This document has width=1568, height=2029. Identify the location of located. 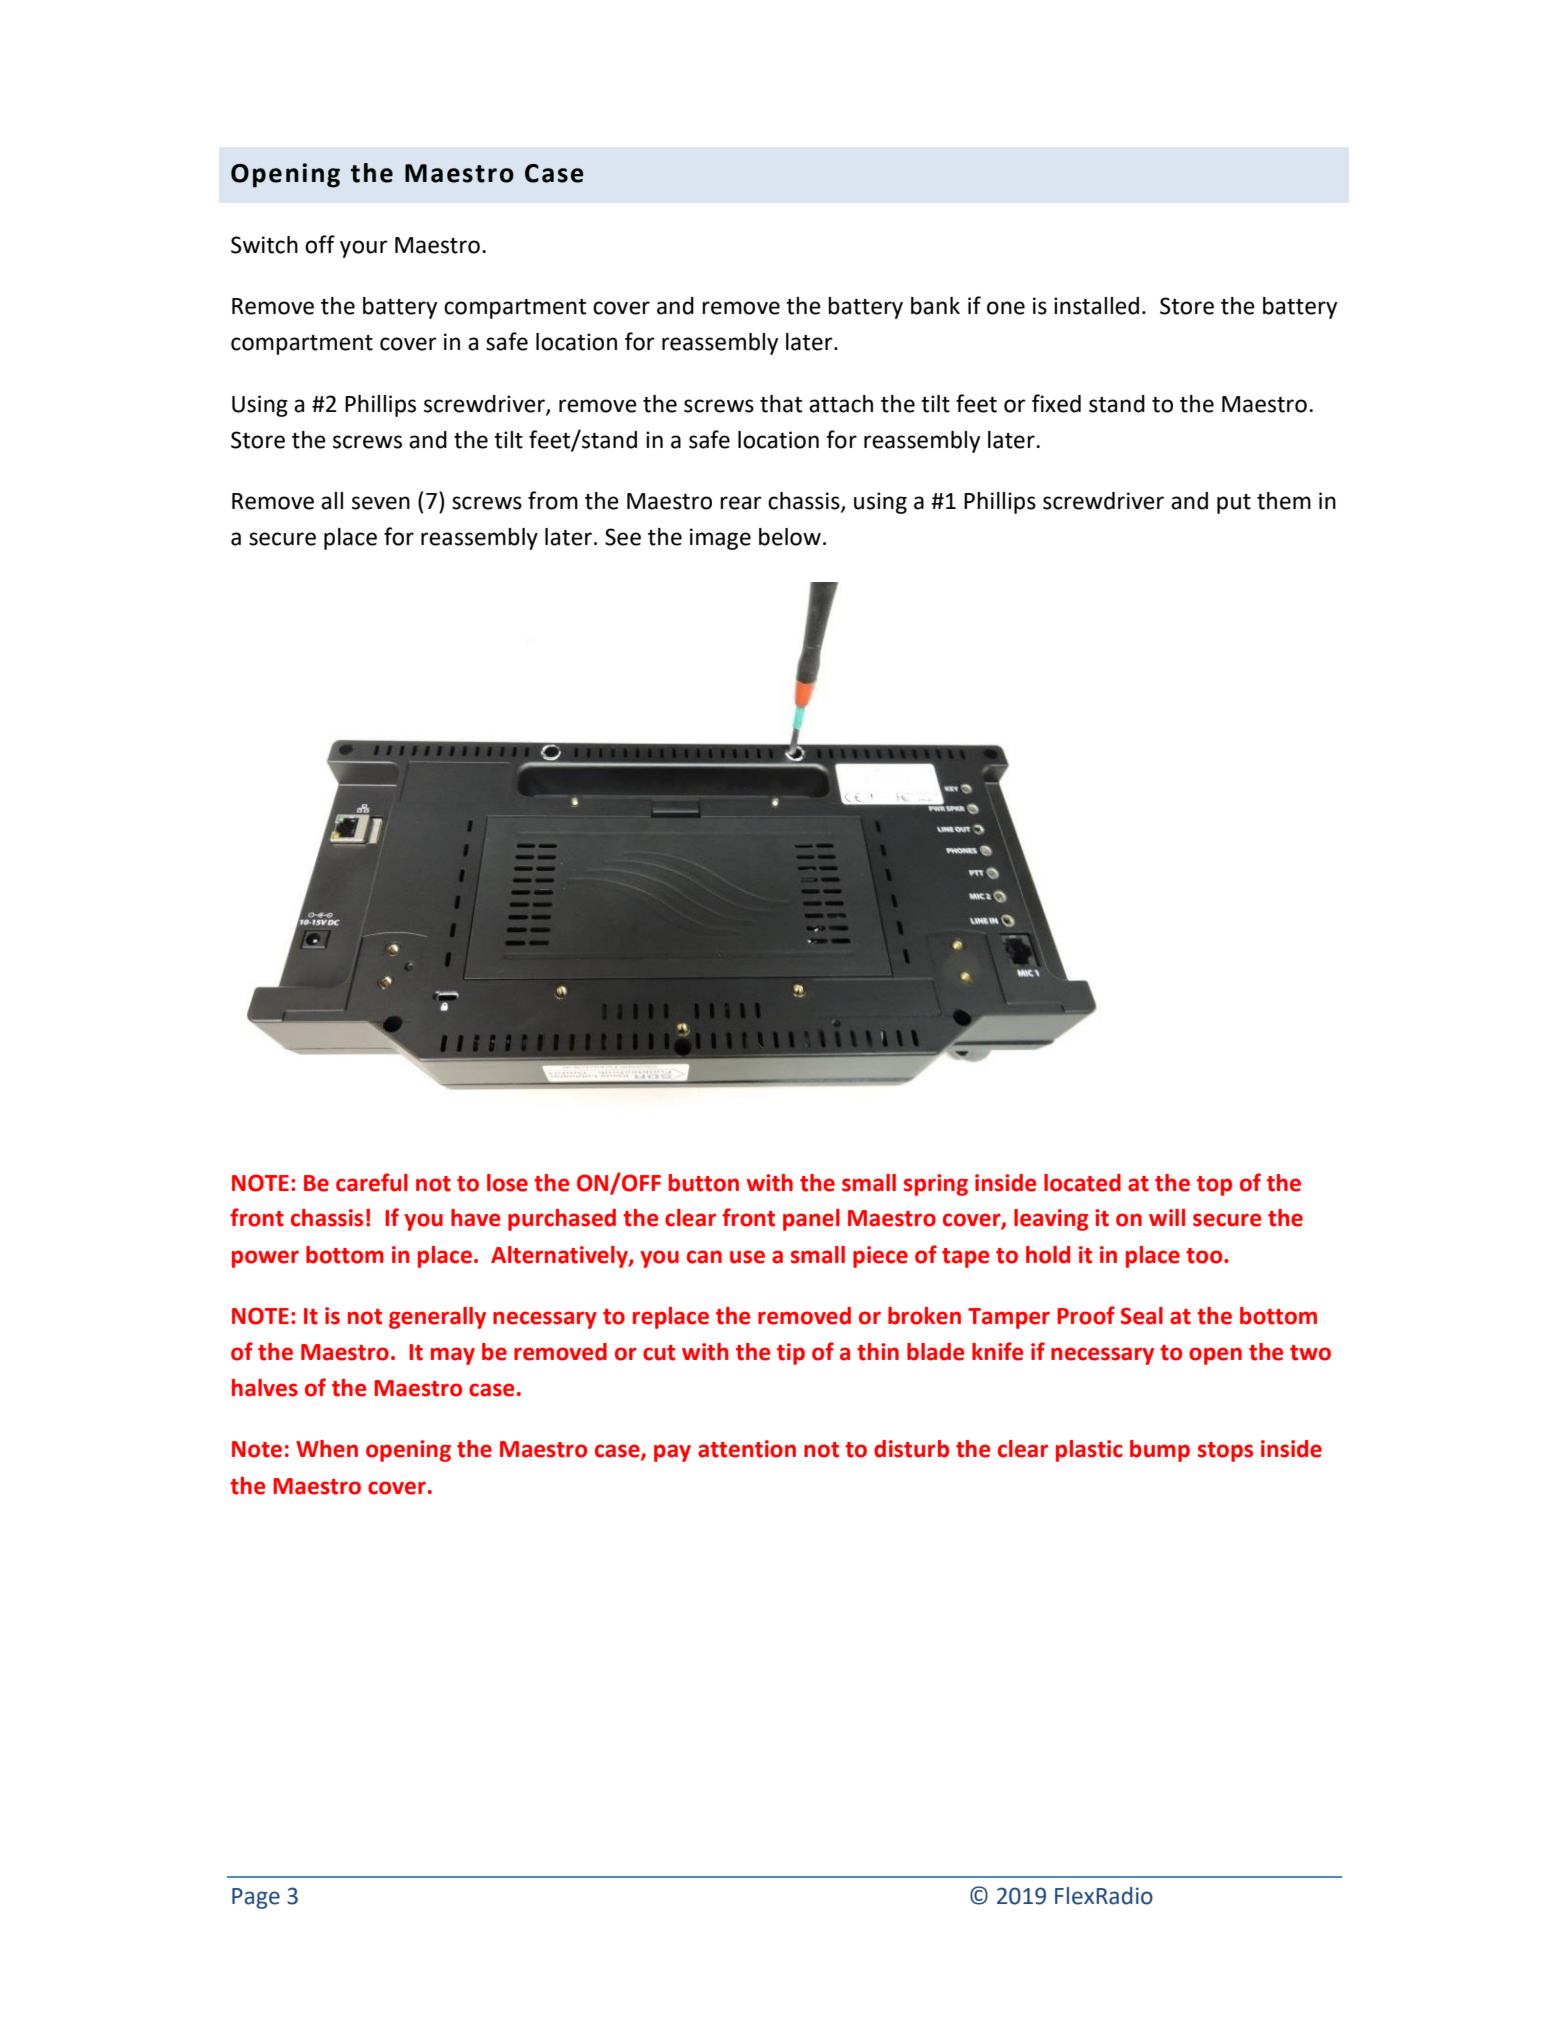
(1082, 1183).
